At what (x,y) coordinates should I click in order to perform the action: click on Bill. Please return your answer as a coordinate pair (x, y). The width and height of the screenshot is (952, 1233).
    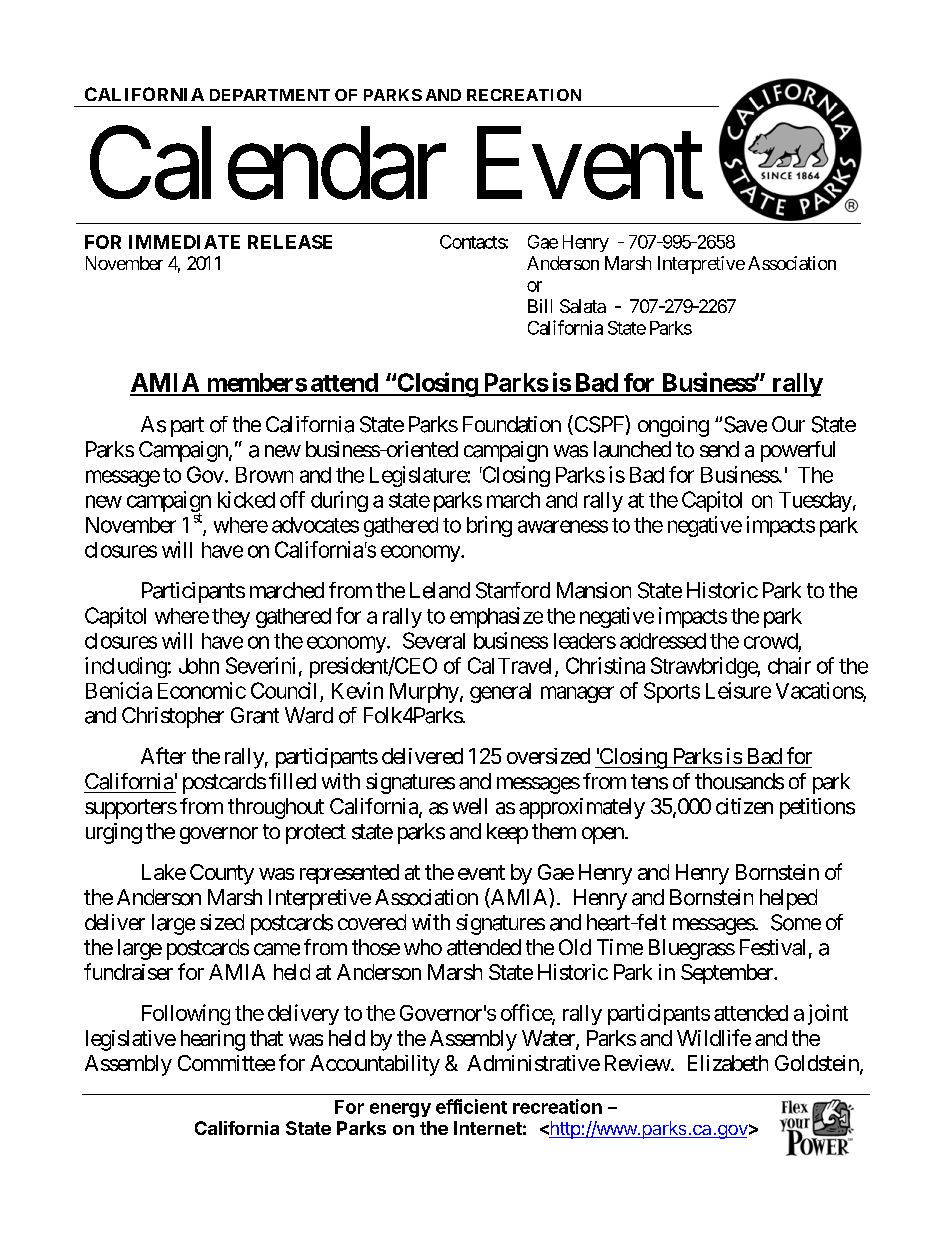
    Looking at the image, I should click on (540, 306).
